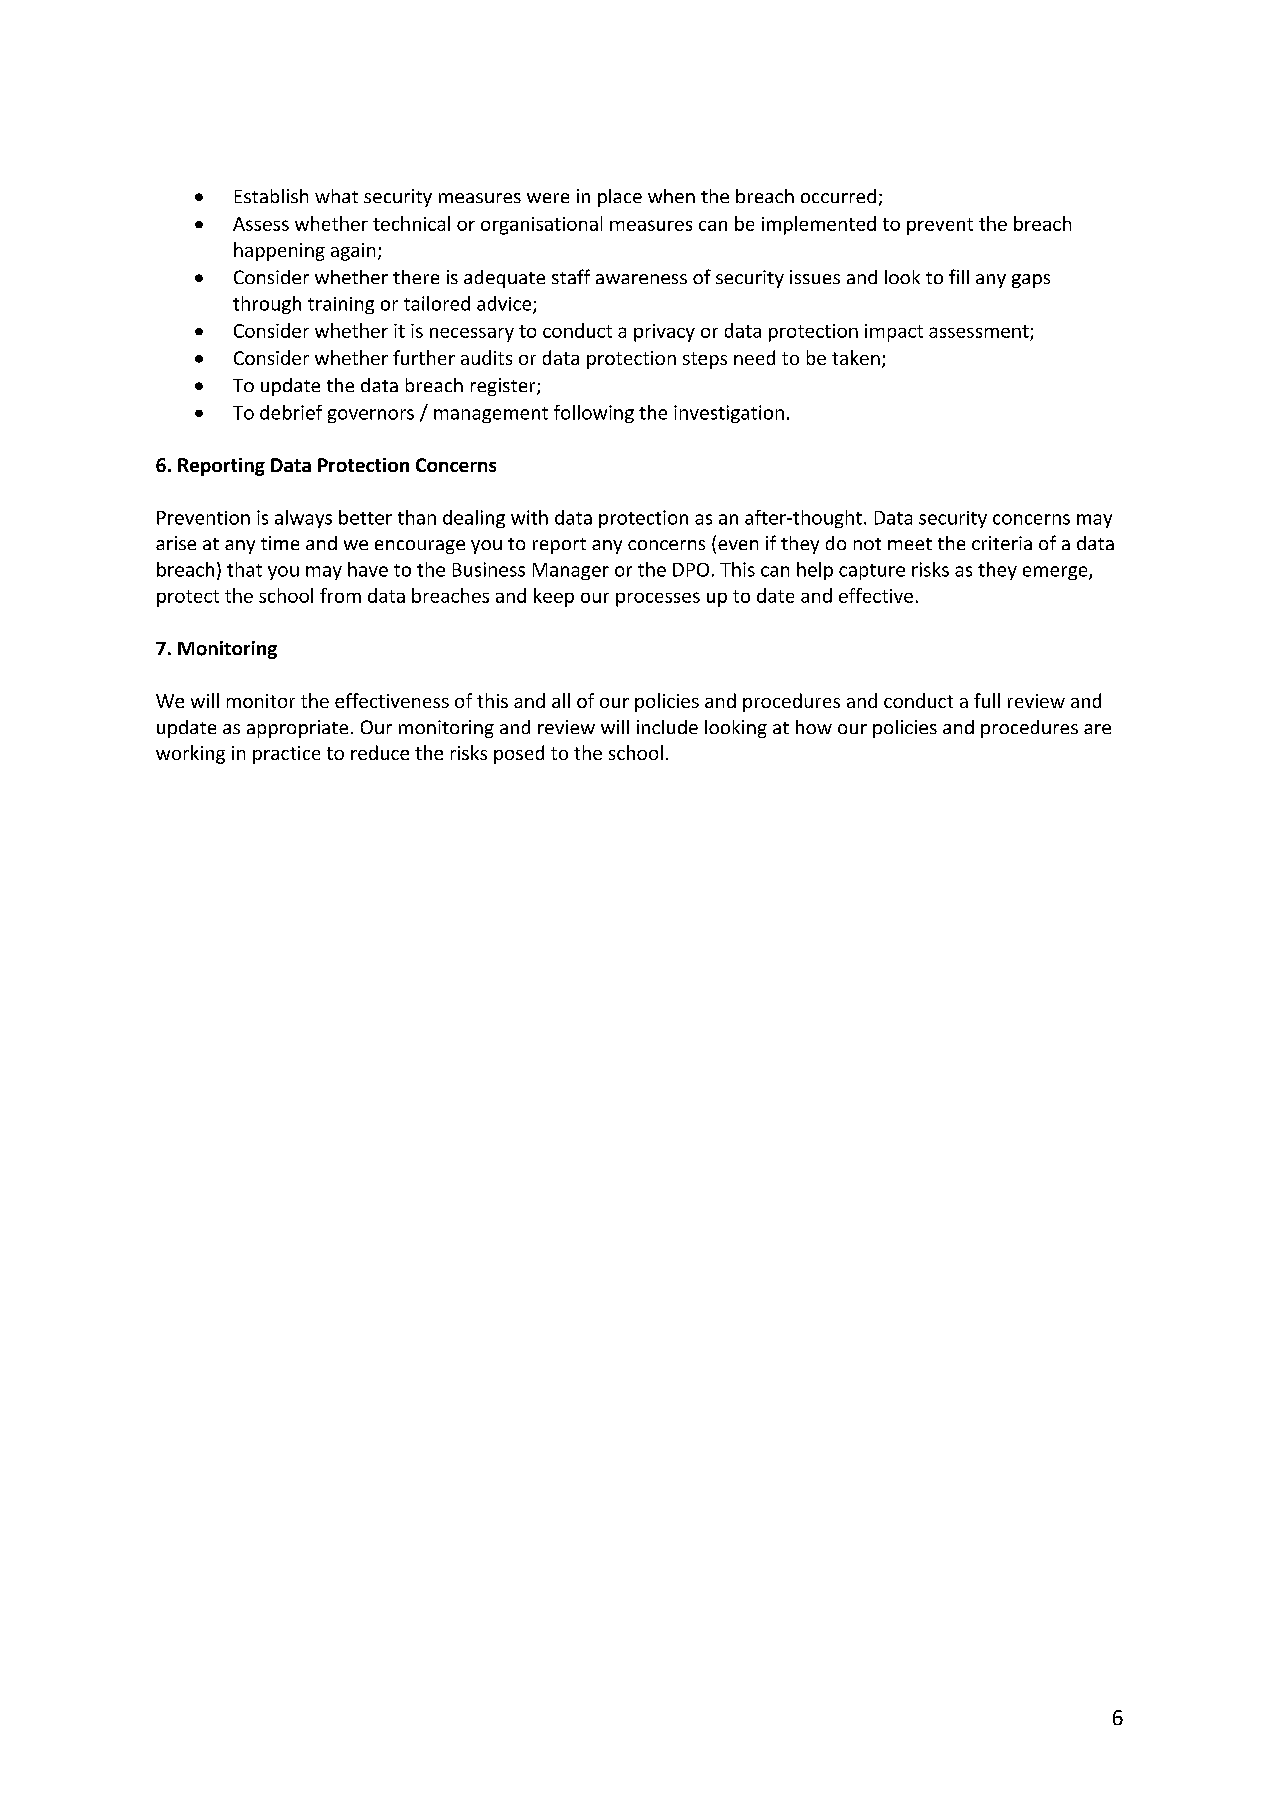 This page has width=1277, height=1806. What do you see at coordinates (267, 305) in the page?
I see `through` at bounding box center [267, 305].
